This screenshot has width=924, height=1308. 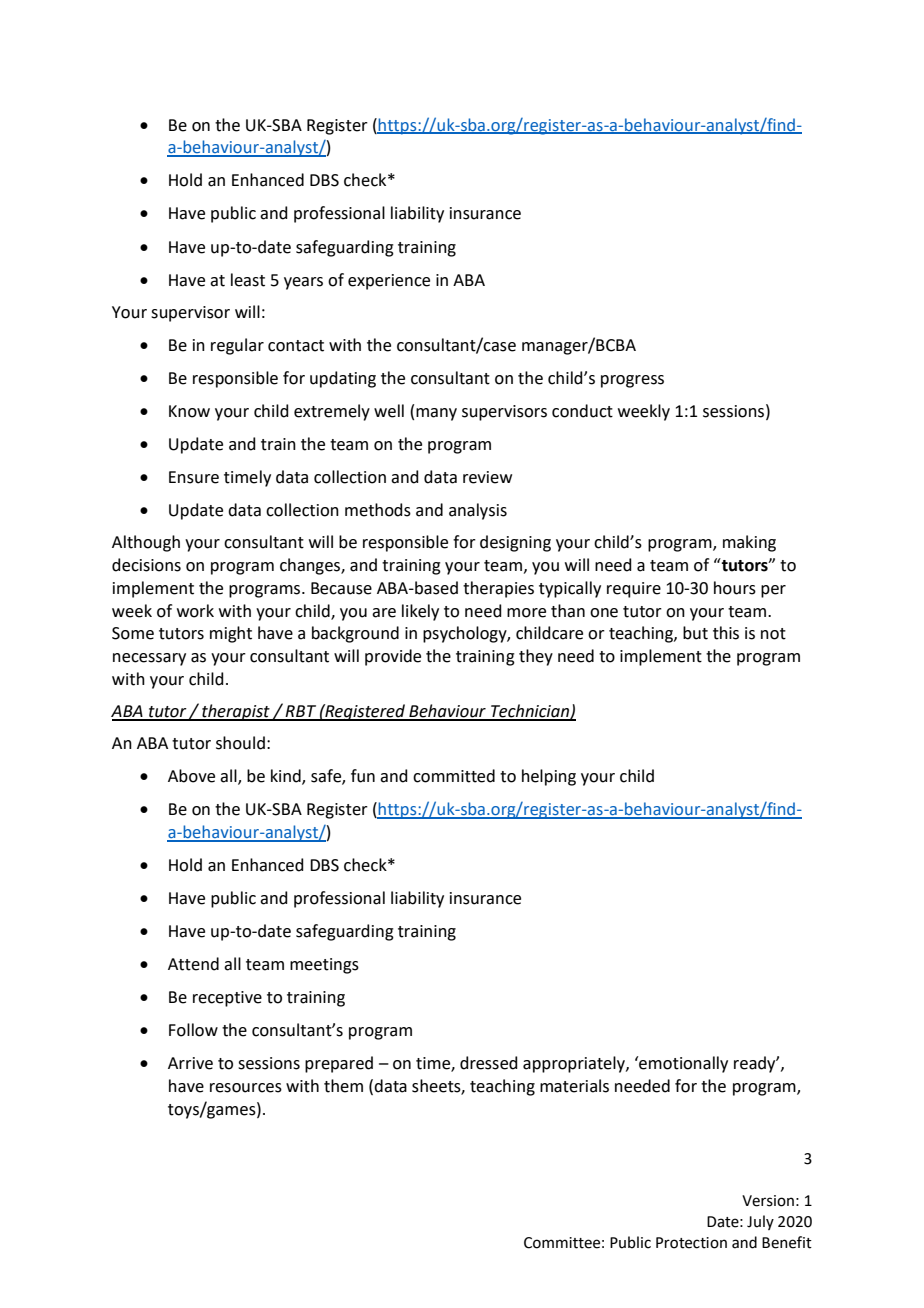 What do you see at coordinates (691, 1243) in the screenshot?
I see `Protection` at bounding box center [691, 1243].
